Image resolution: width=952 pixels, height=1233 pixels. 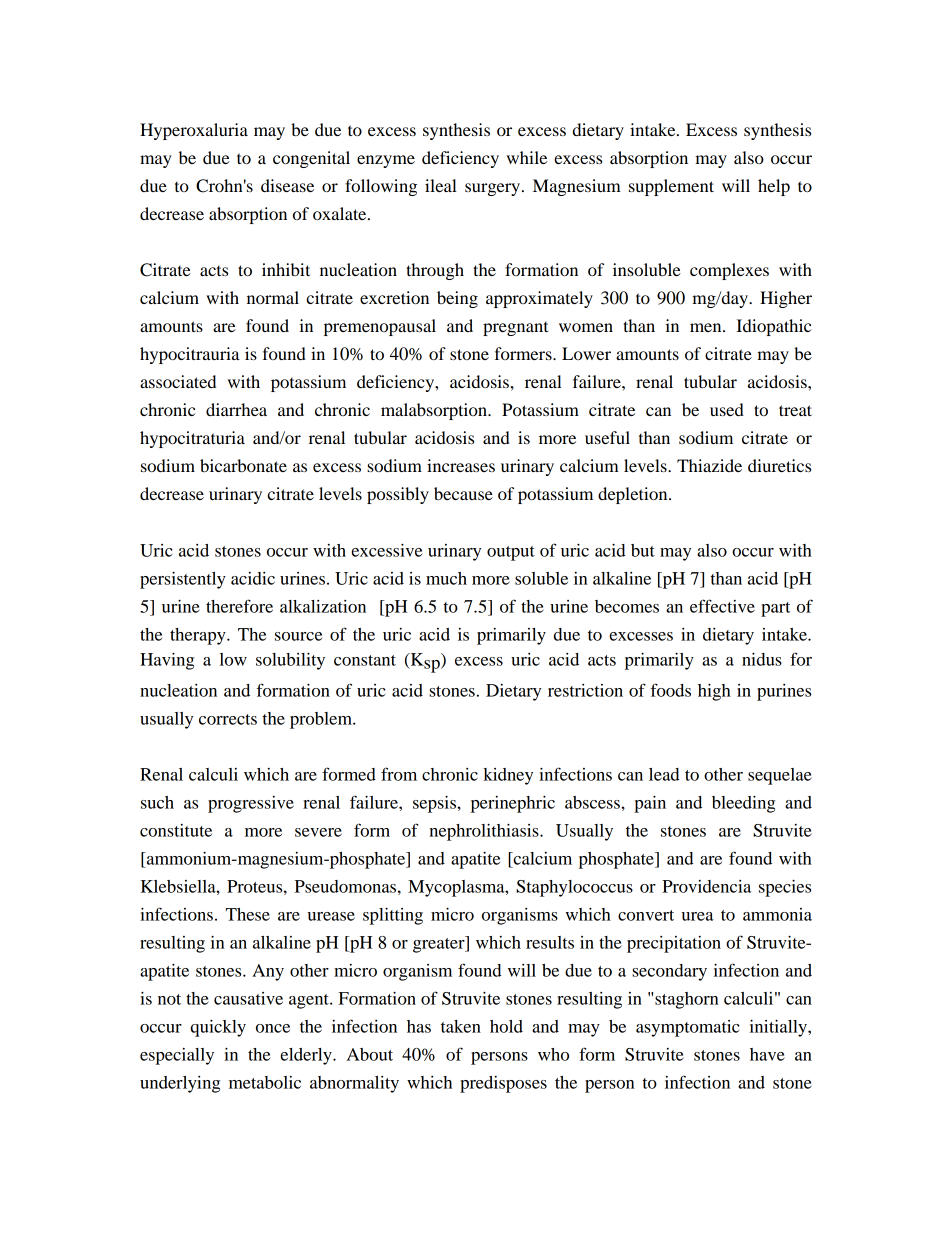 What do you see at coordinates (218, 1028) in the screenshot?
I see `quickly` at bounding box center [218, 1028].
